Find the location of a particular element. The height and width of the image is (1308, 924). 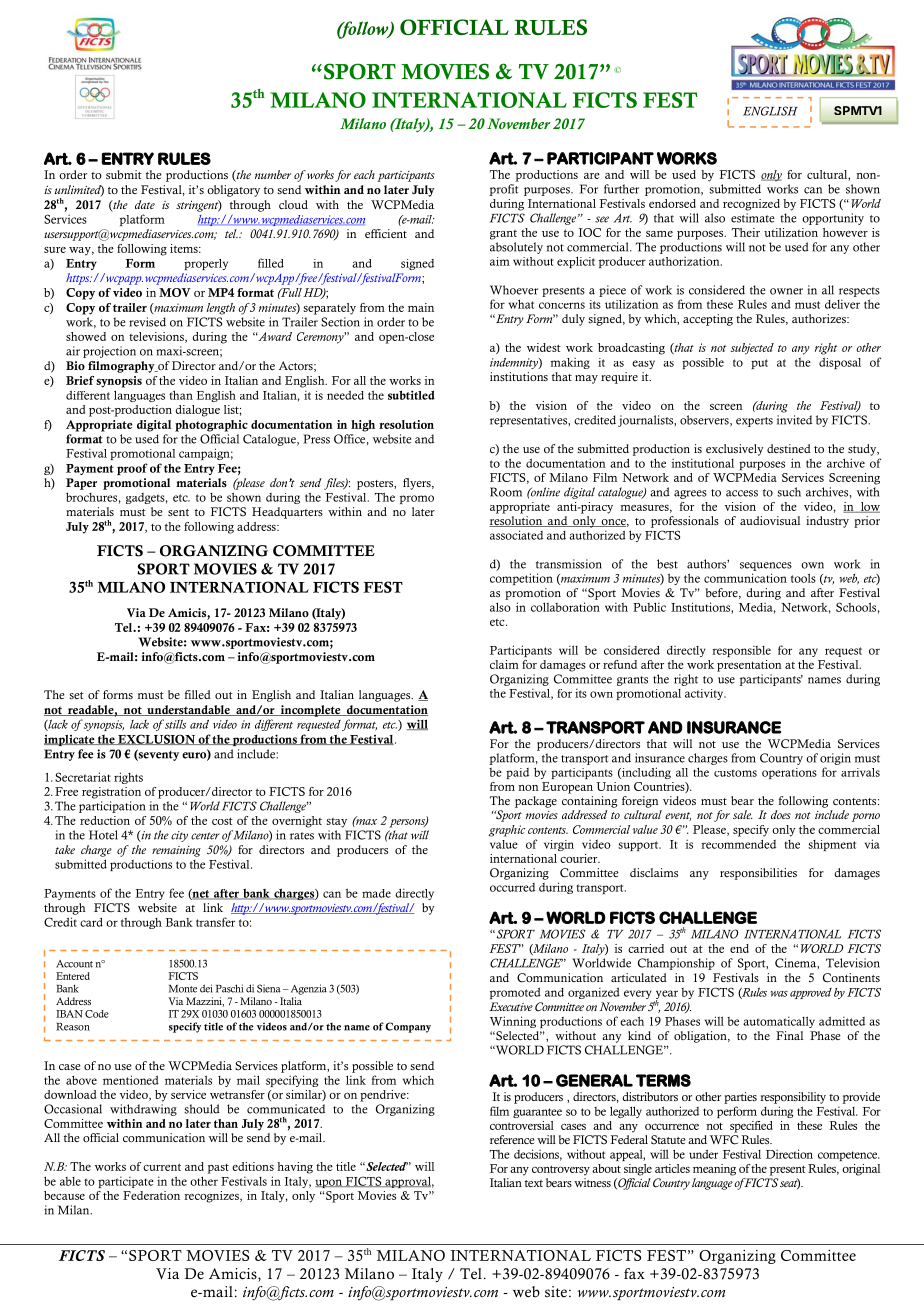

absolutely is located at coordinates (516, 248).
